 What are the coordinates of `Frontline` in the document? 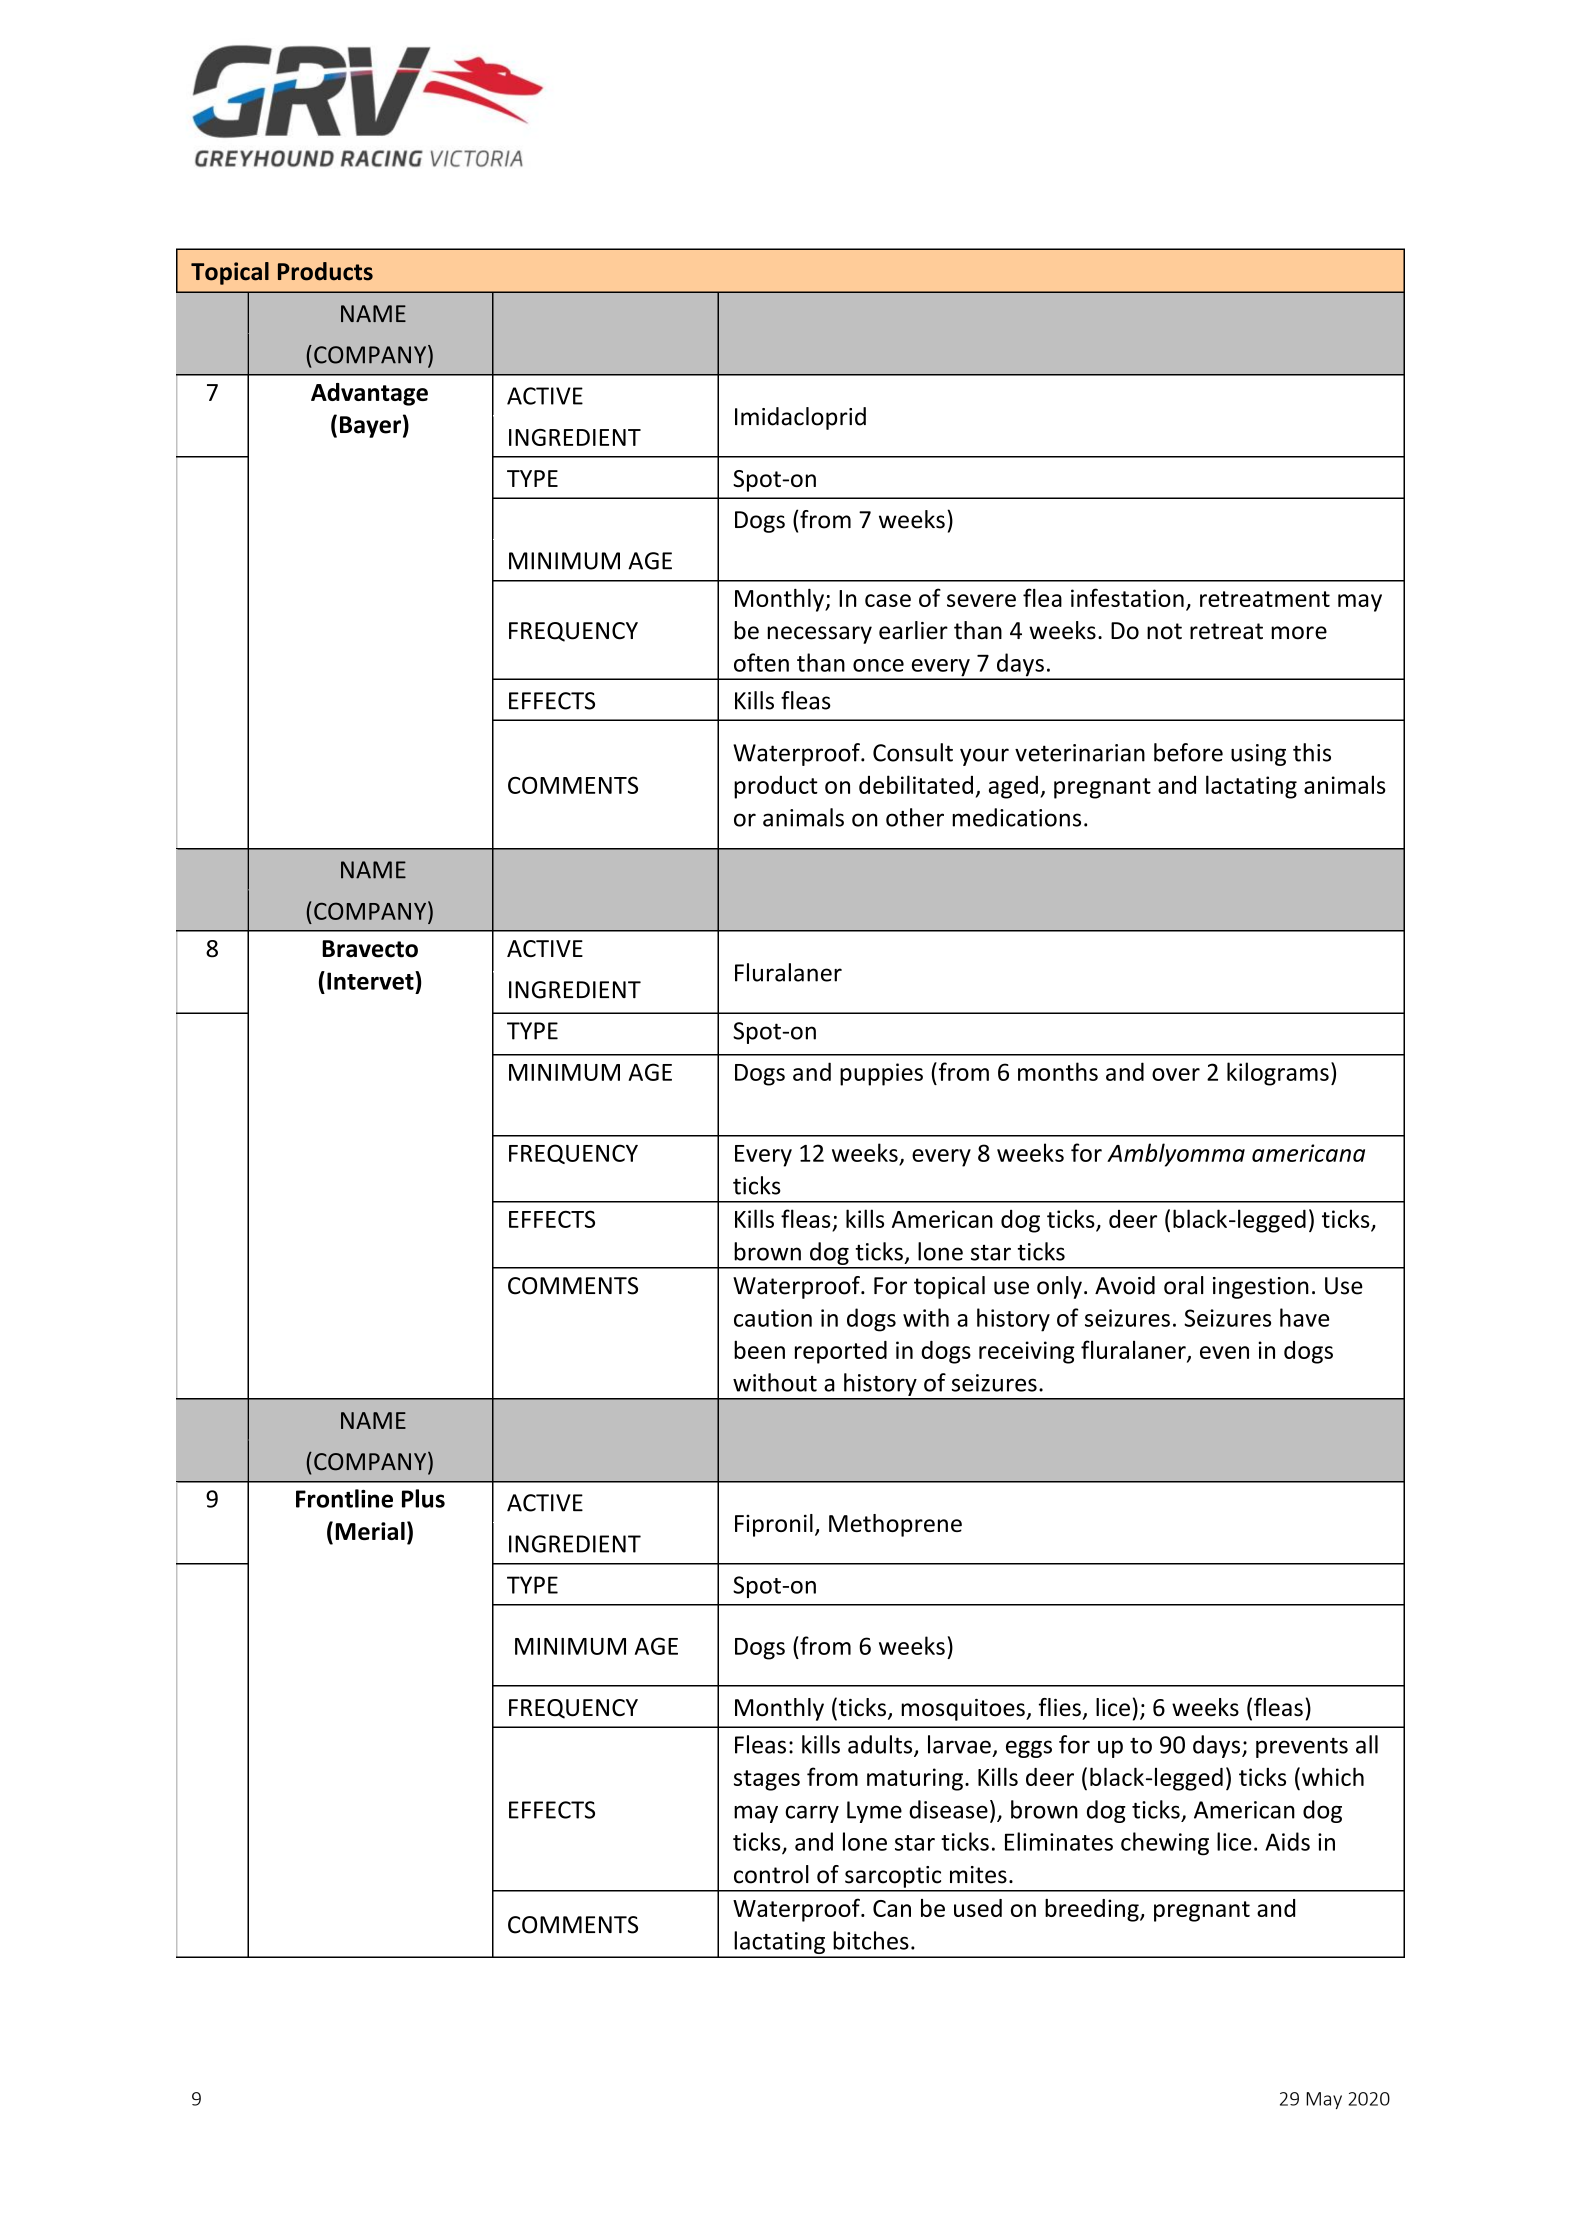 It's located at (344, 1498).
